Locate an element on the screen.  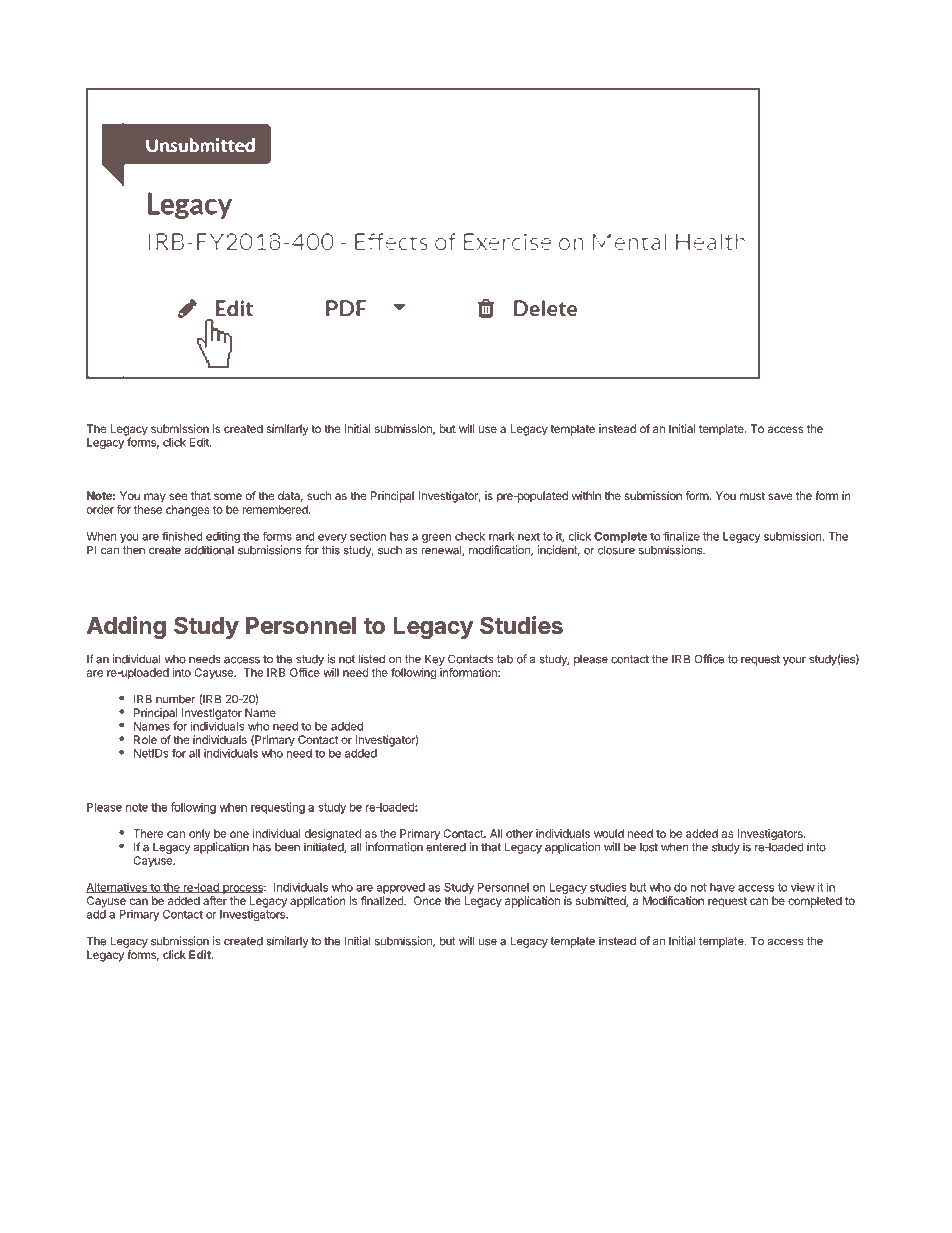
Alternatives is located at coordinates (117, 888).
